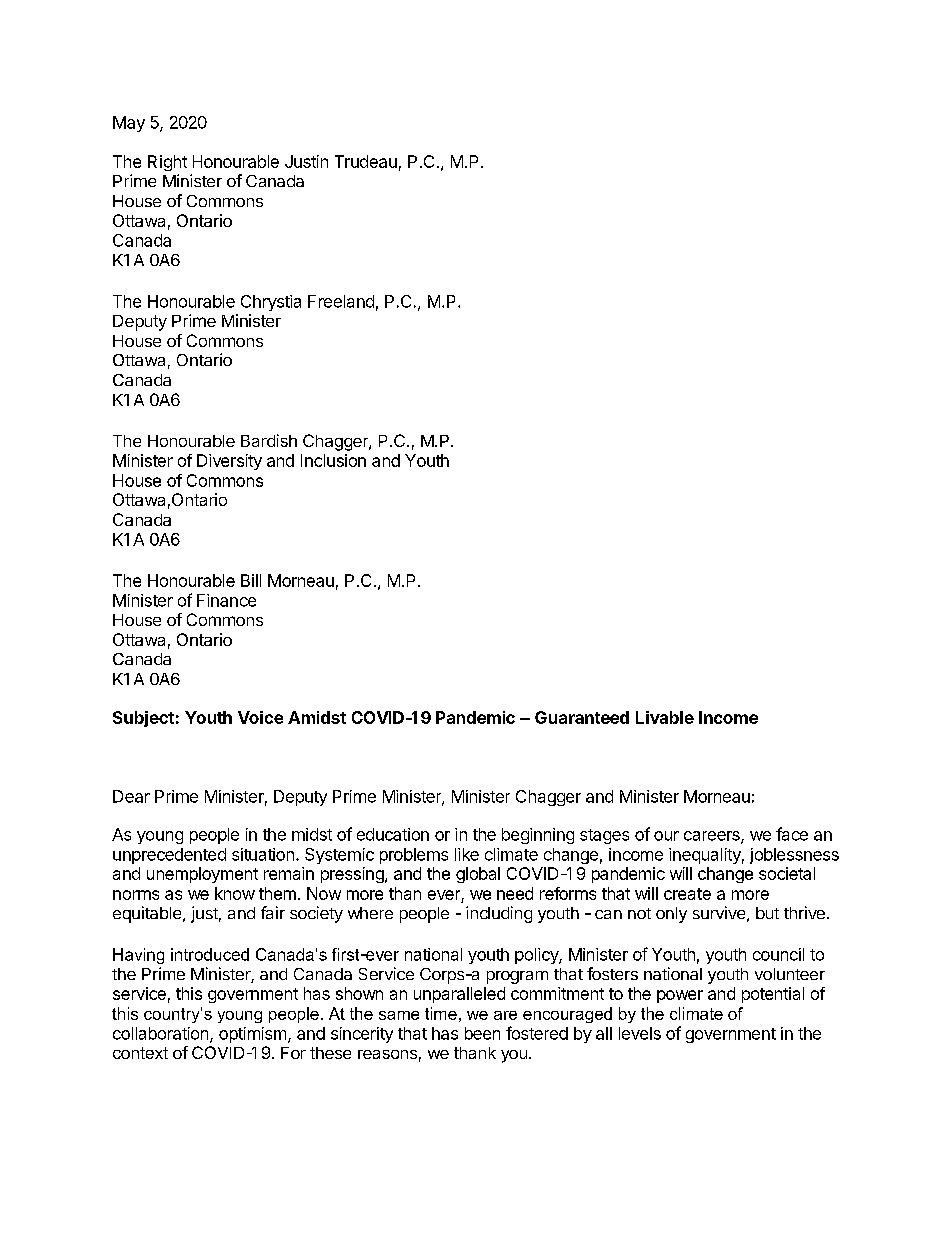  I want to click on careers, so click(713, 837).
